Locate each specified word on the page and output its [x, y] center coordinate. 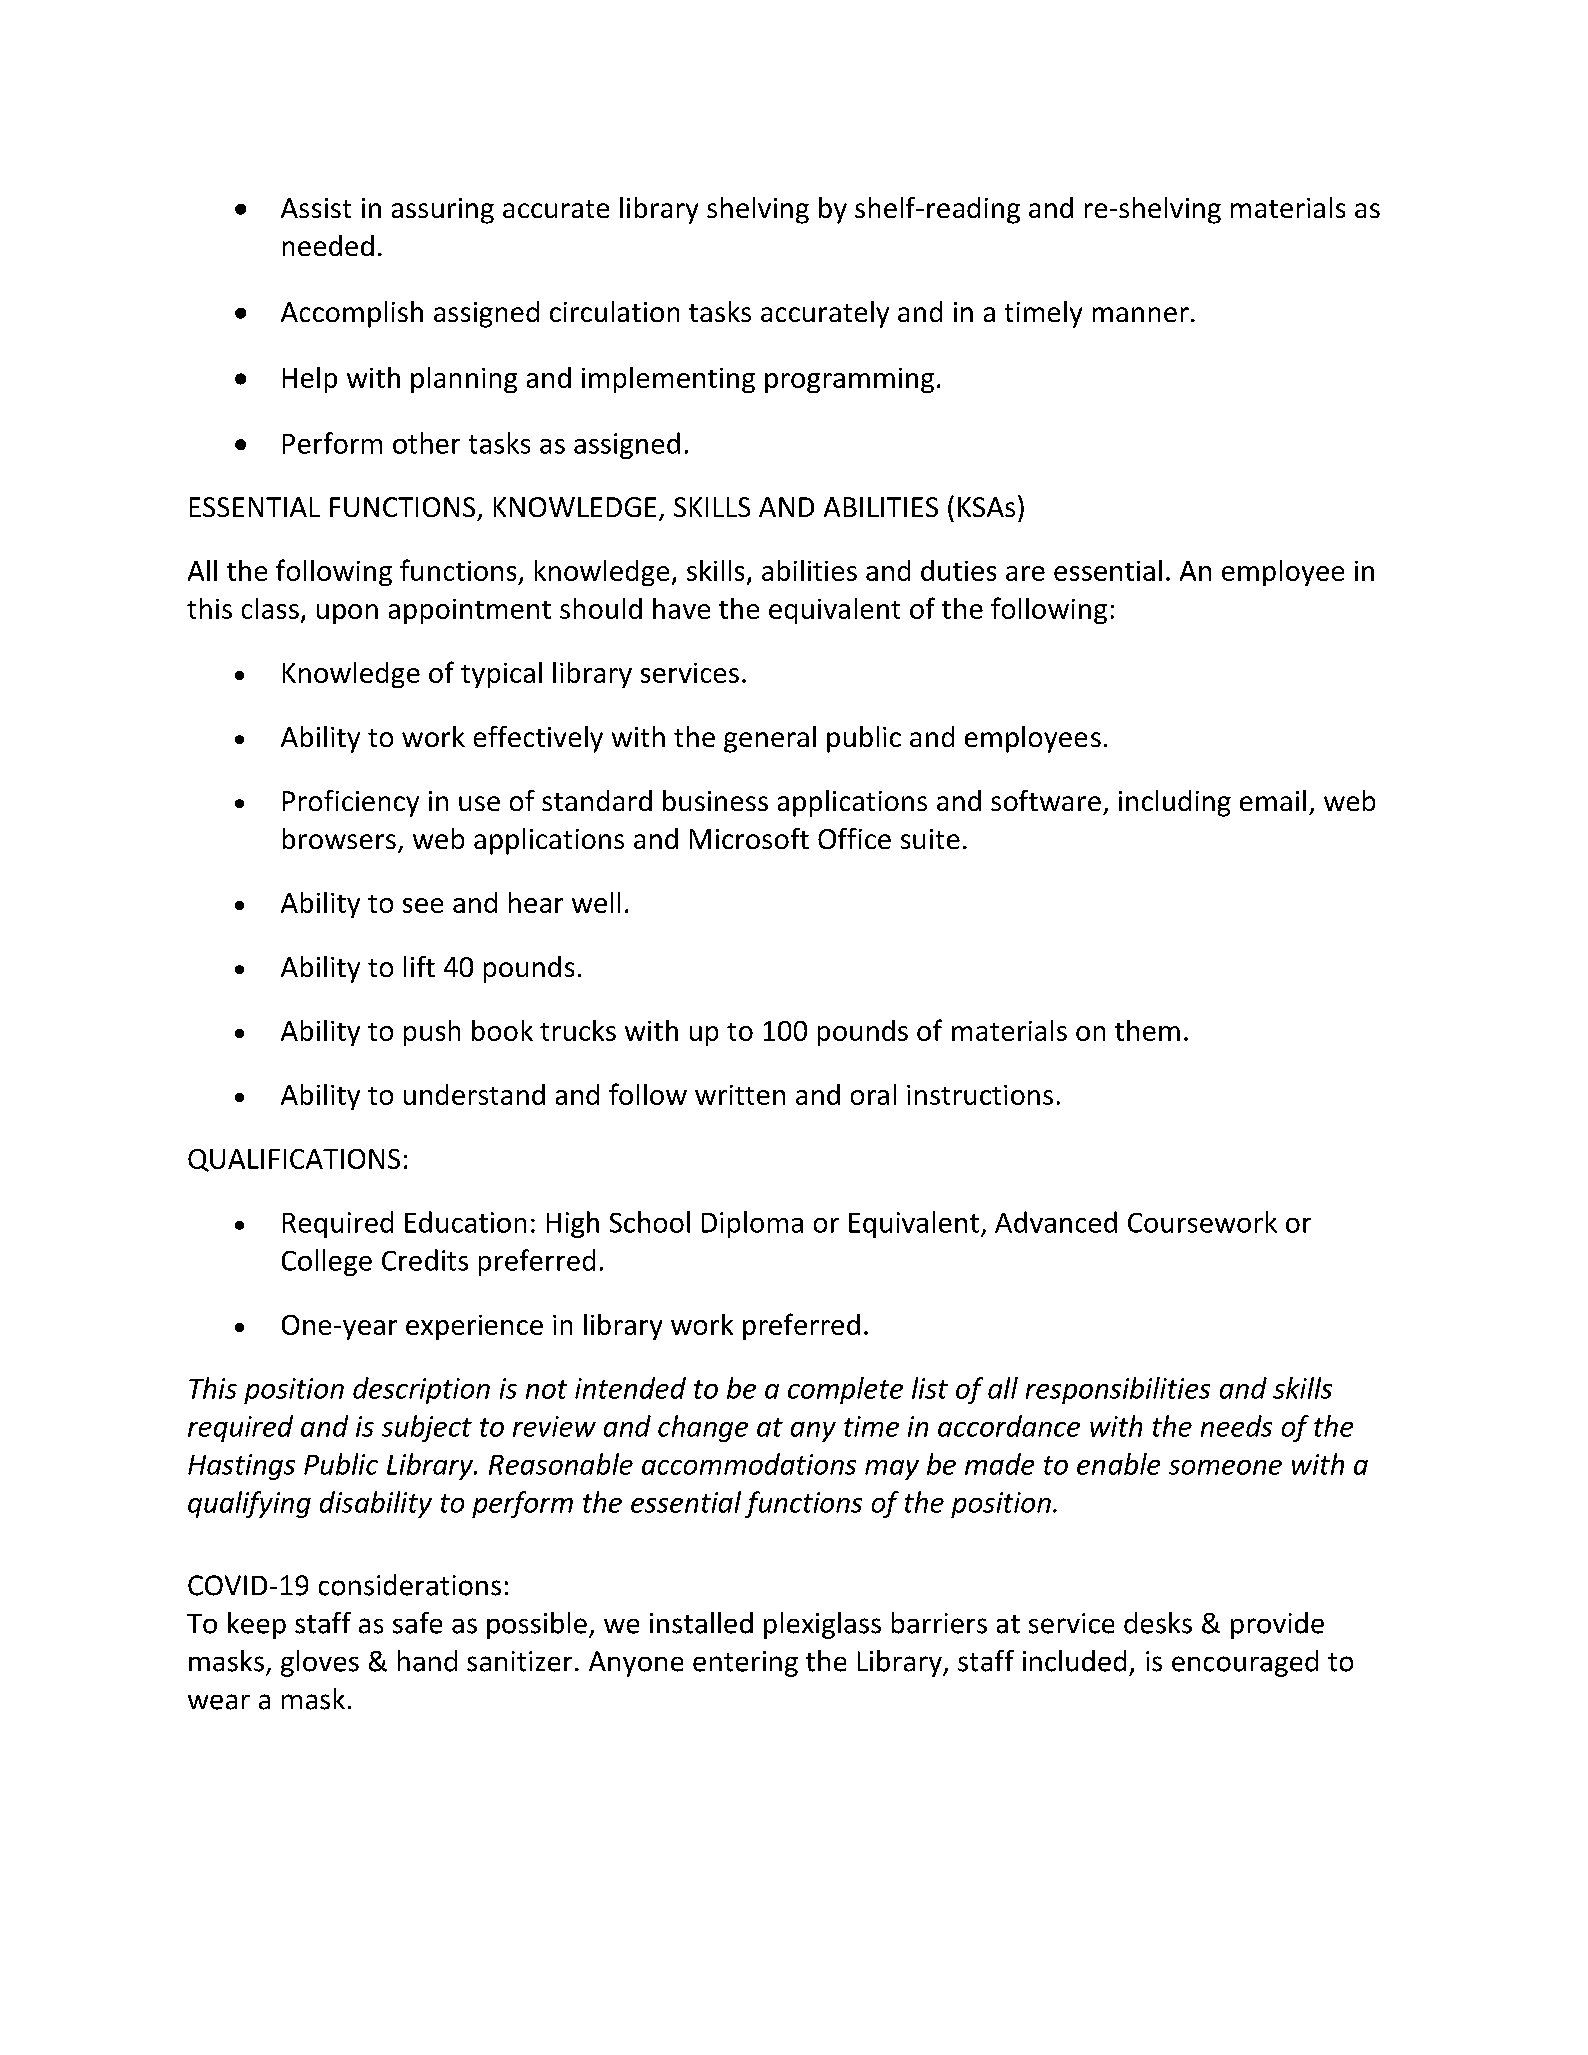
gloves [320, 1663]
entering [745, 1664]
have [681, 608]
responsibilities [1118, 1390]
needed [328, 245]
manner [1141, 314]
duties [958, 570]
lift [419, 966]
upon [347, 614]
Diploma [752, 1224]
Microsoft [749, 838]
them [1147, 1030]
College [327, 1262]
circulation [614, 311]
